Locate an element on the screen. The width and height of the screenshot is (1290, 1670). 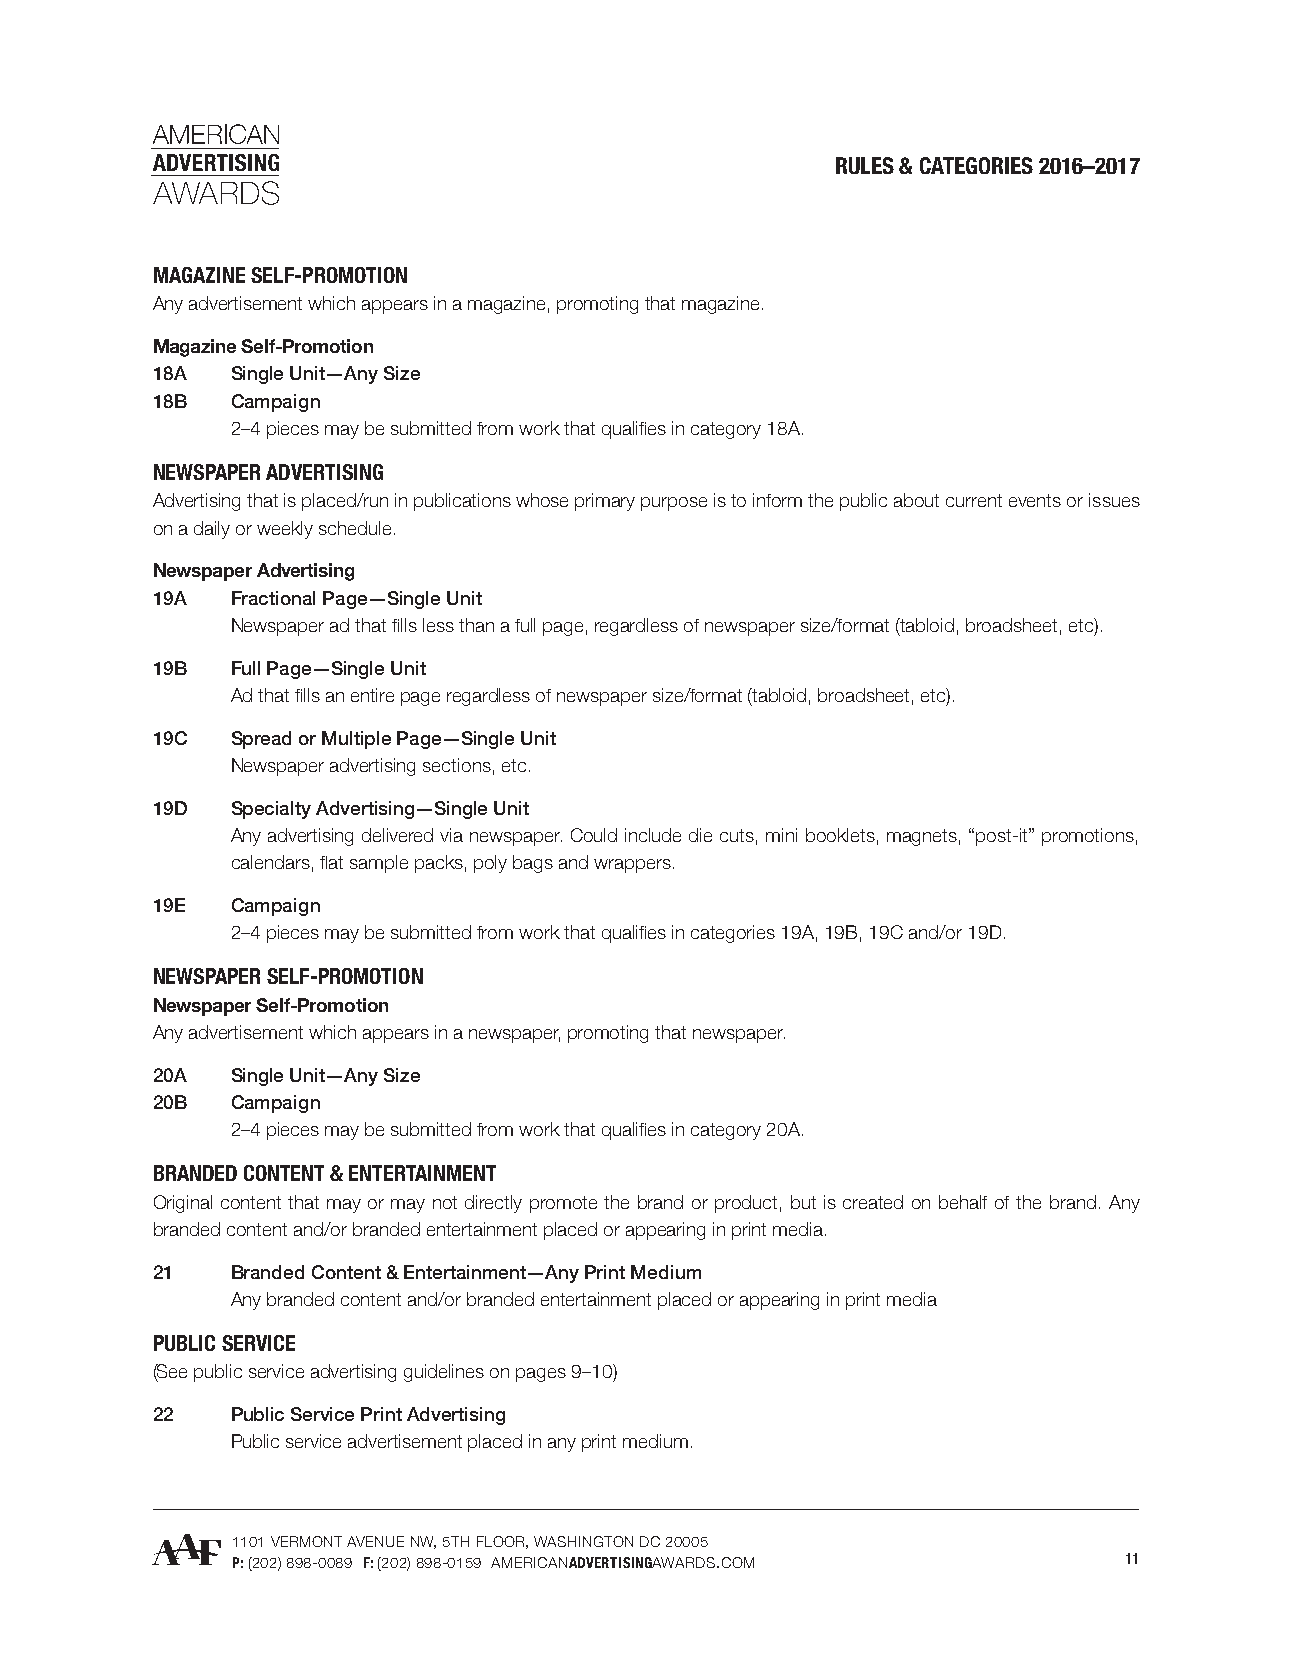
behalf is located at coordinates (963, 1202).
